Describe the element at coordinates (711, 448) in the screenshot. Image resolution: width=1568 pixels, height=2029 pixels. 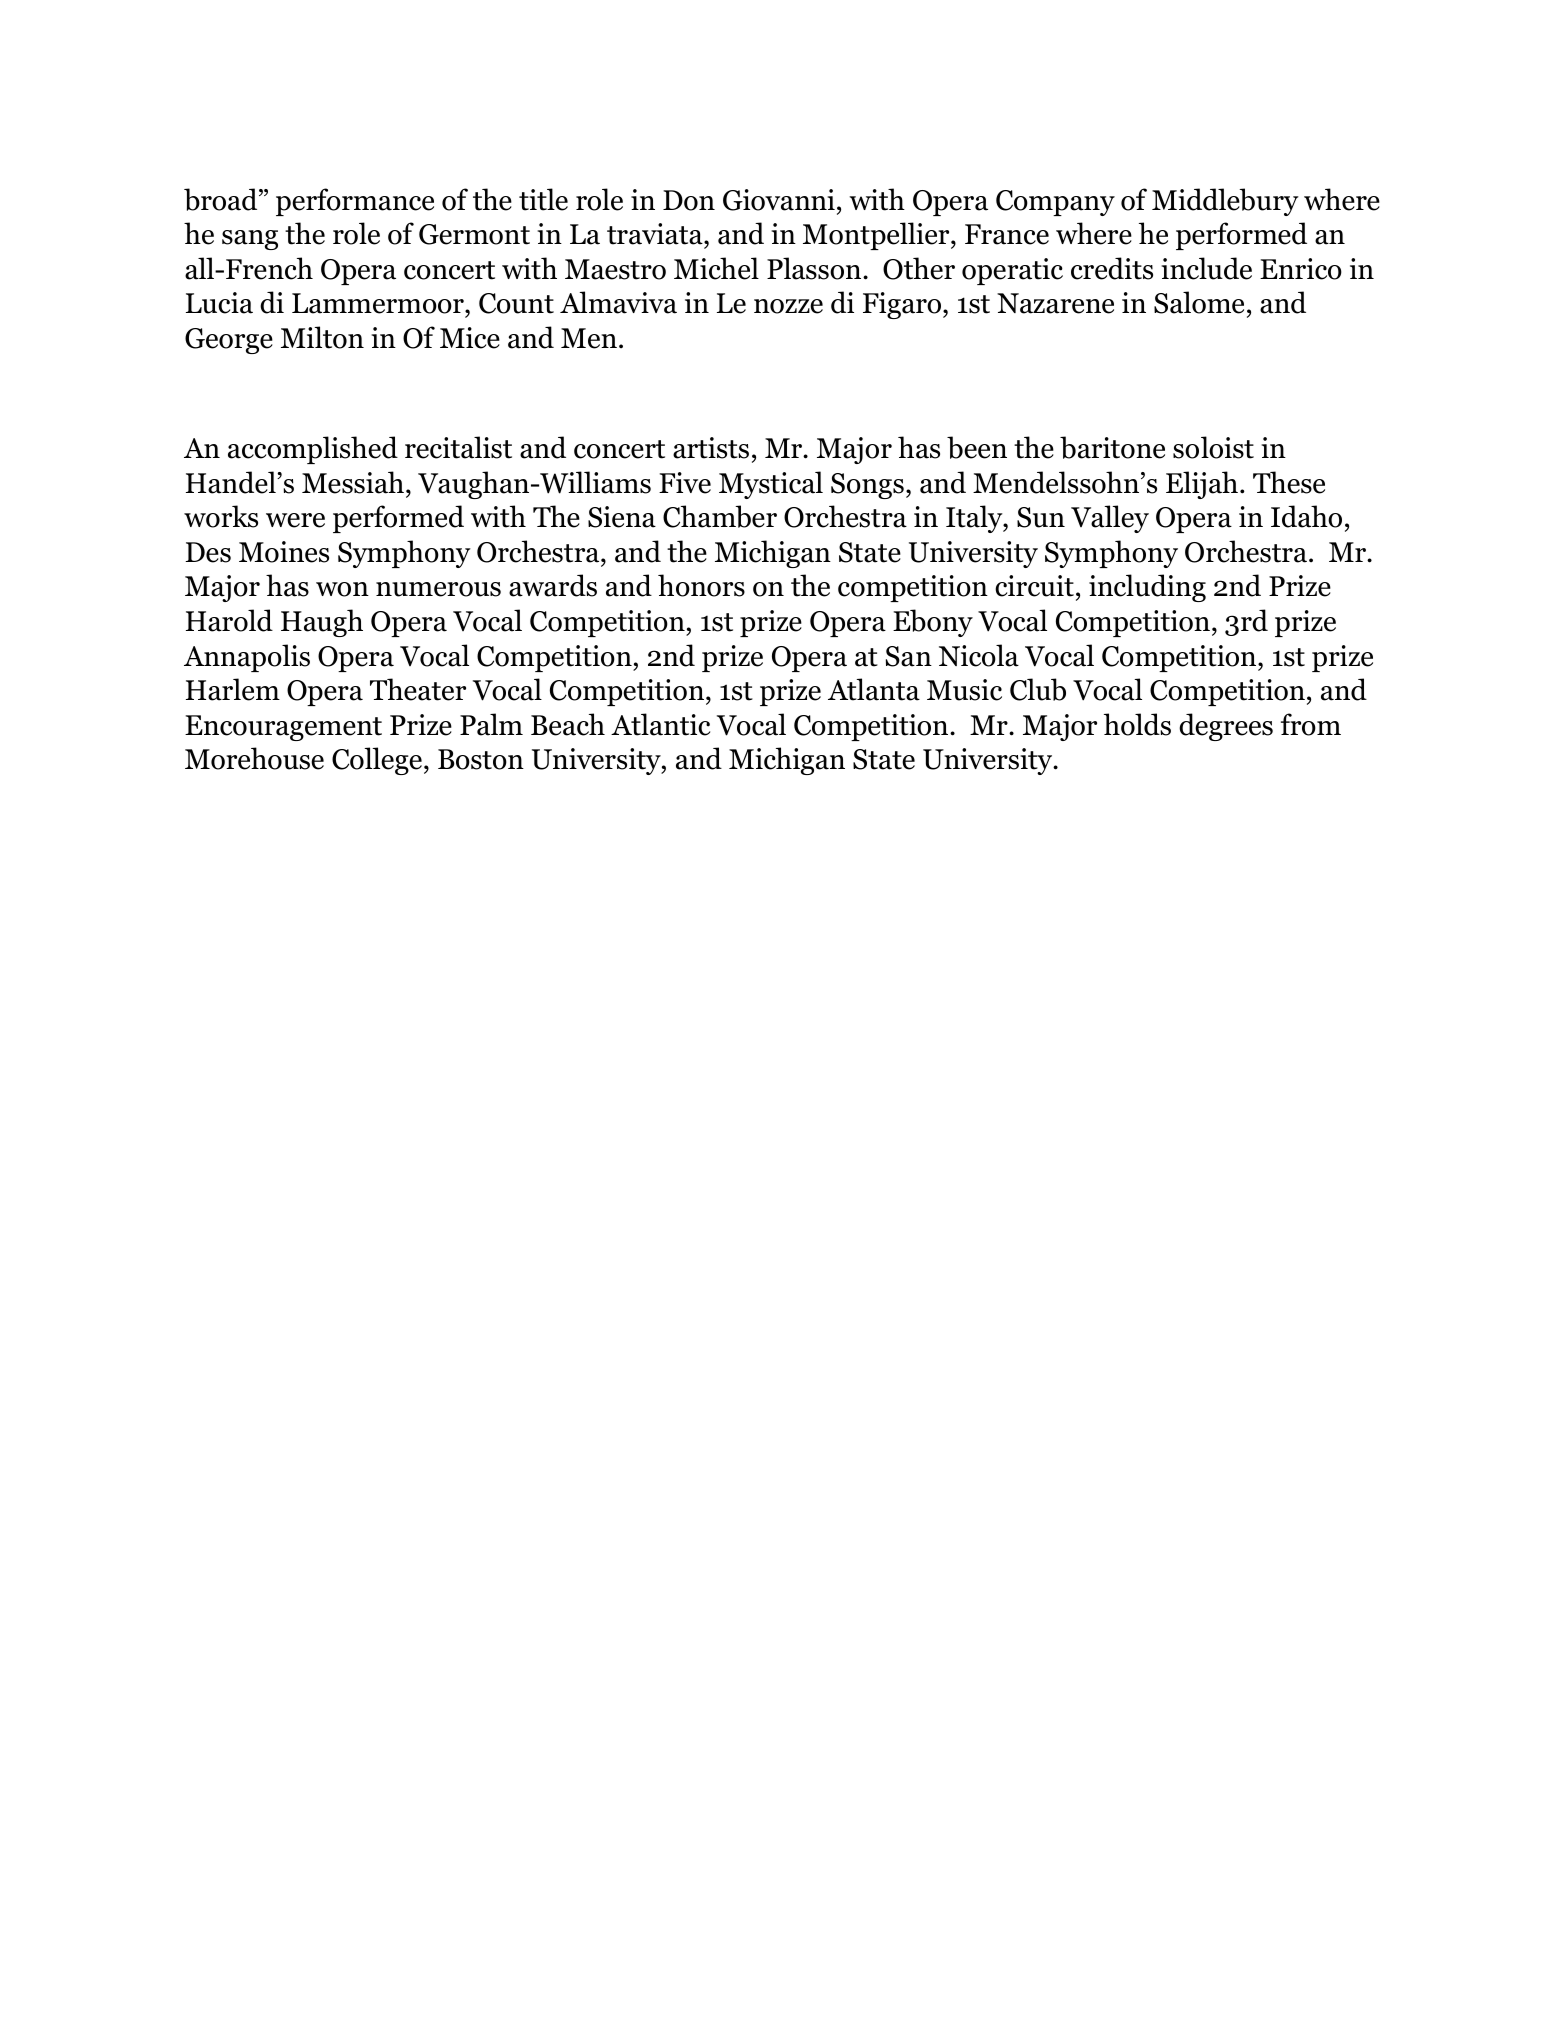
I see `artists` at that location.
